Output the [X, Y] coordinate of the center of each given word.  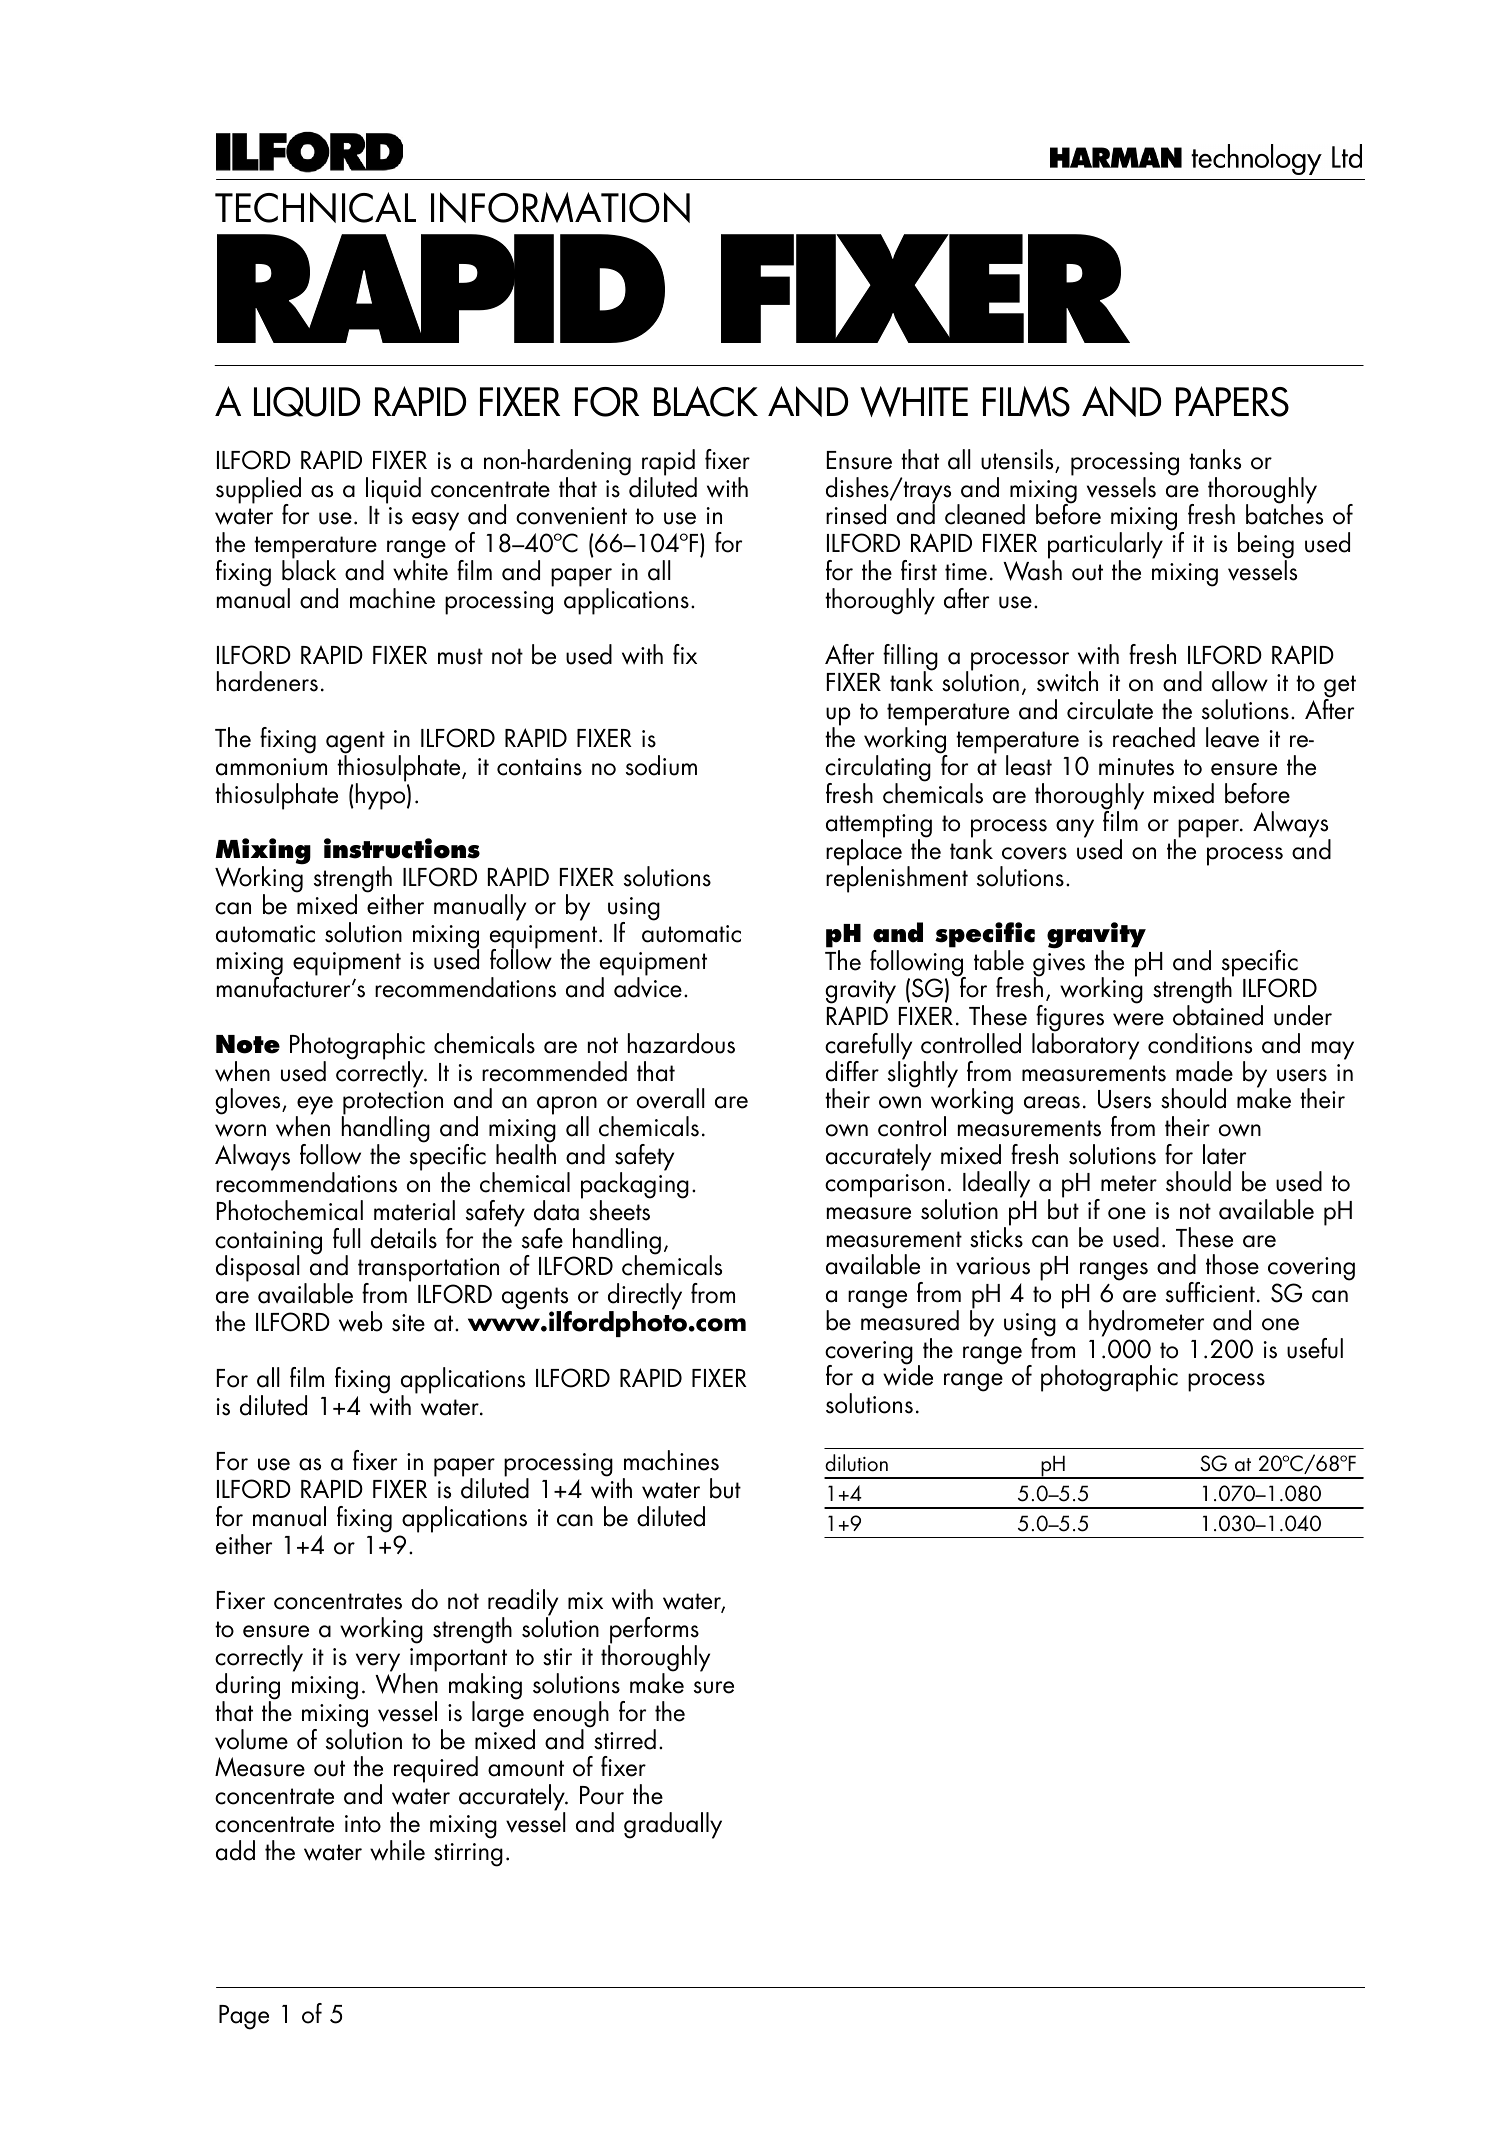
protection [392, 1104]
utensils [1018, 460]
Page [244, 2017]
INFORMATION [560, 207]
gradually [673, 1825]
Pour [602, 1795]
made [1204, 1071]
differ [852, 1071]
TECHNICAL [315, 207]
